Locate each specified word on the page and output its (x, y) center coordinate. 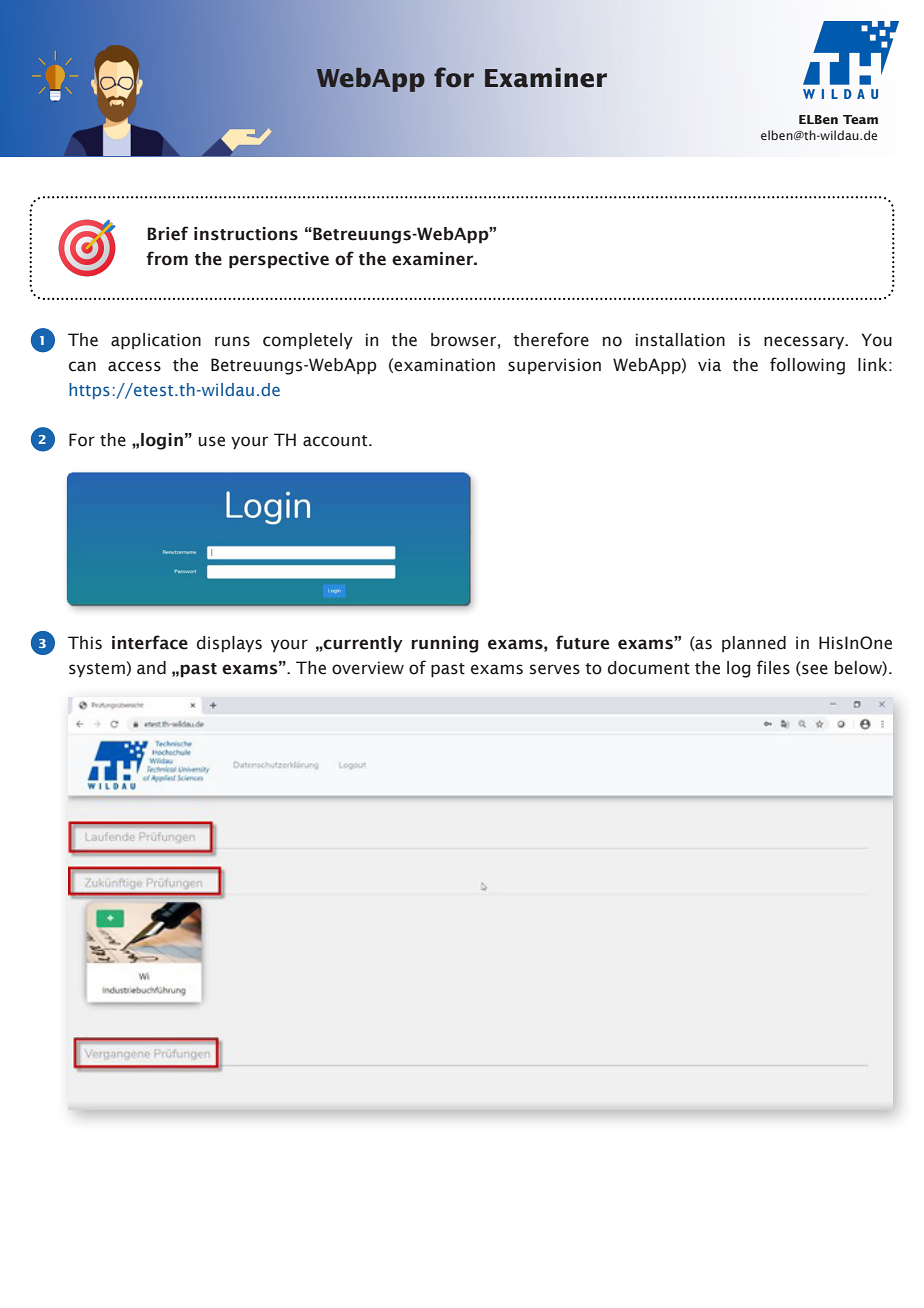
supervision (554, 366)
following (807, 366)
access (134, 366)
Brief (167, 233)
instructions (246, 234)
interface (150, 642)
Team (860, 119)
